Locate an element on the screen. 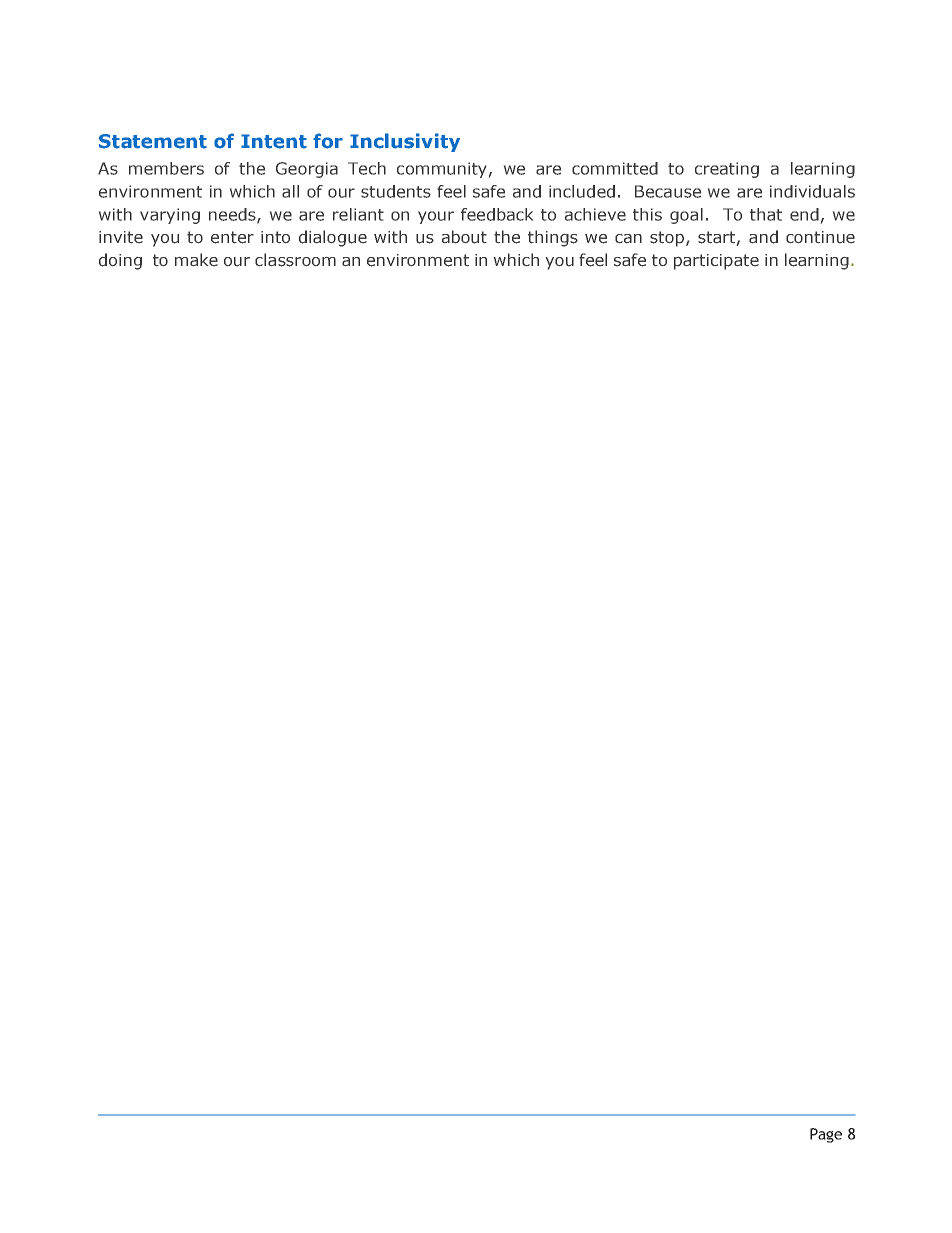 Image resolution: width=952 pixels, height=1233 pixels. classroom is located at coordinates (295, 260).
